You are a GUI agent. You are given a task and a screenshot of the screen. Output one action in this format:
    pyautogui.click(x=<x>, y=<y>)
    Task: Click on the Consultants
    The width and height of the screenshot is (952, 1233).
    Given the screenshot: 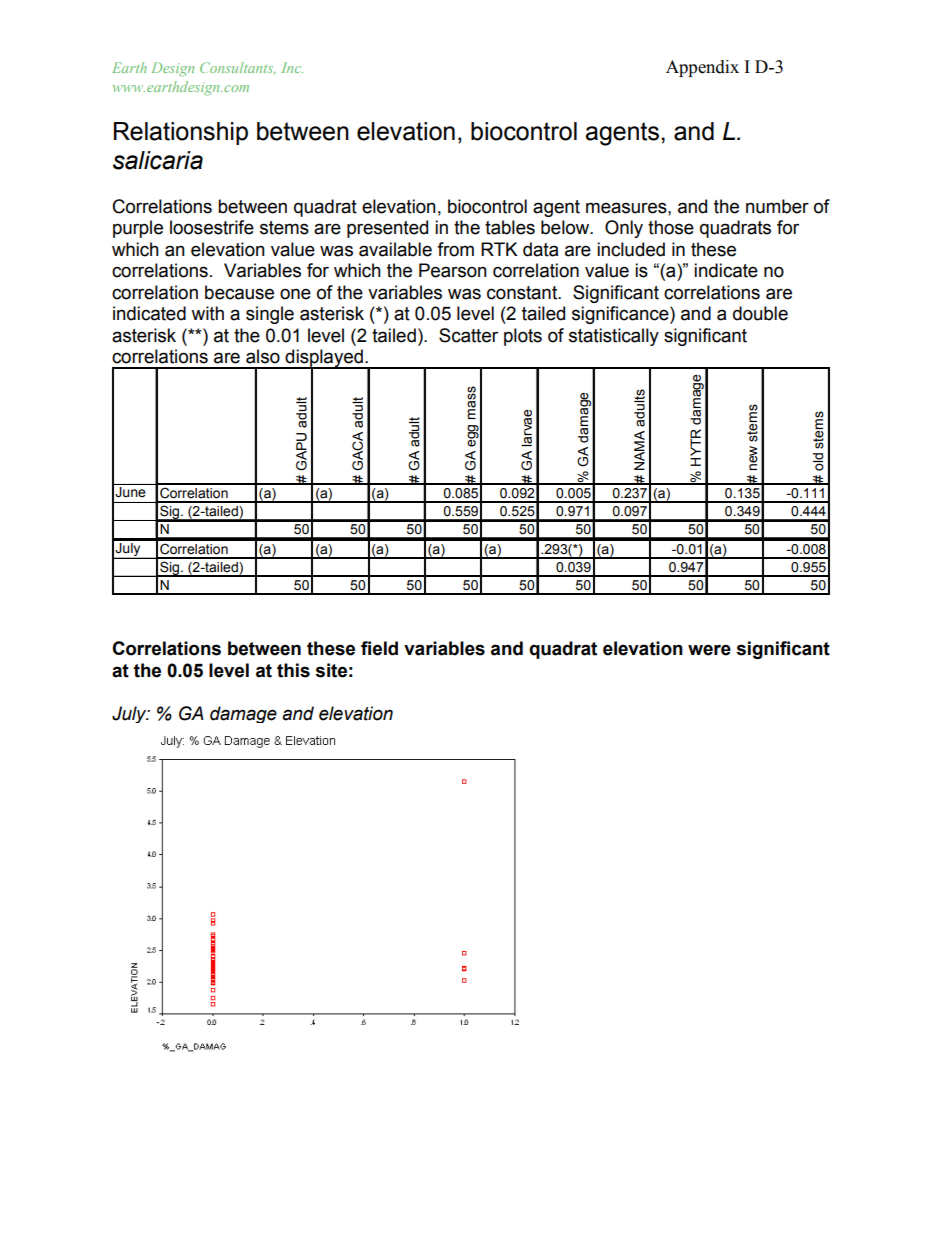 What is the action you would take?
    pyautogui.click(x=237, y=68)
